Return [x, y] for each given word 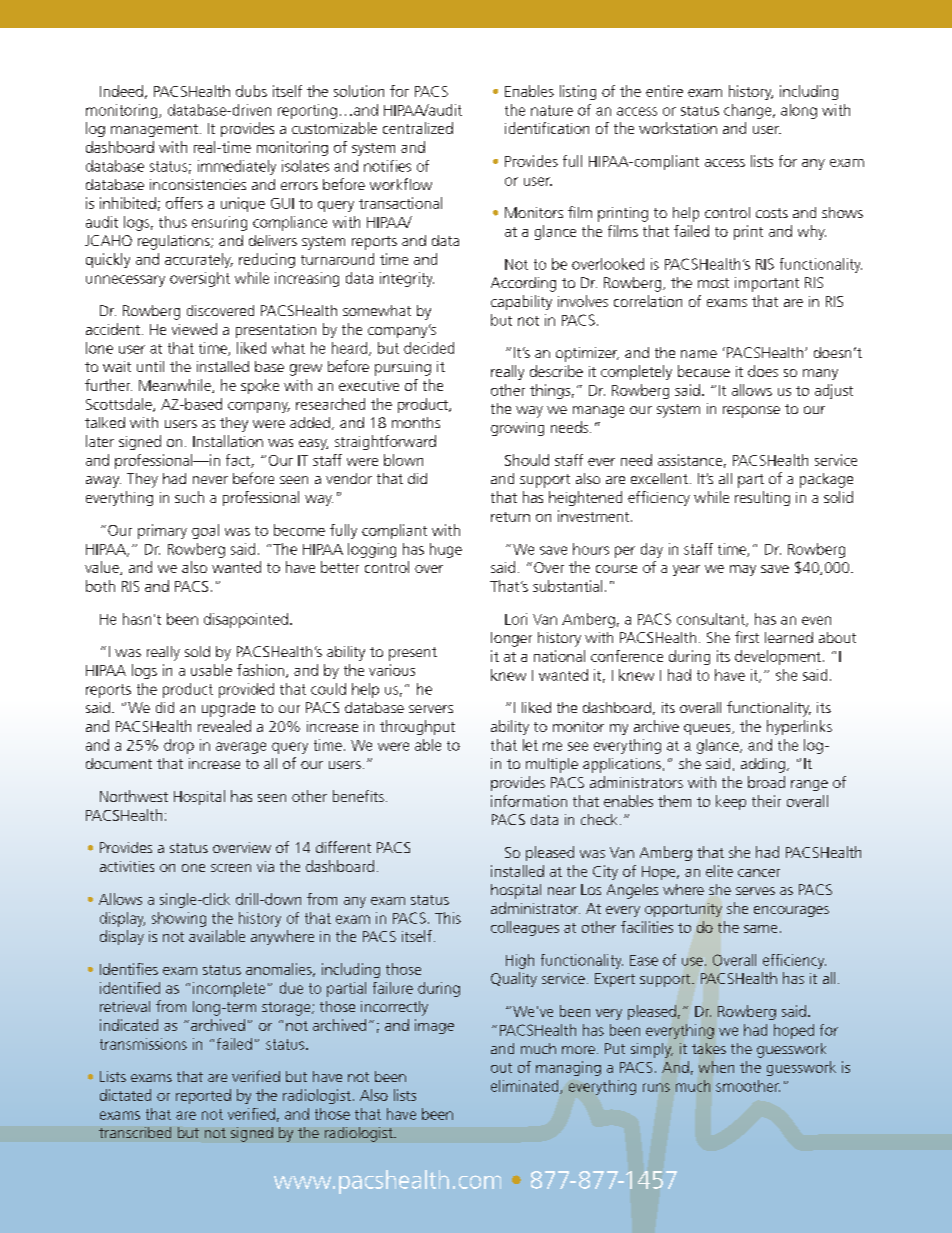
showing [179, 919]
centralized [418, 128]
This [448, 918]
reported [203, 1096]
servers [431, 709]
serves [755, 891]
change [749, 111]
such [189, 497]
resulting [762, 498]
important [767, 284]
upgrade [228, 709]
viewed [194, 329]
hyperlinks [799, 727]
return [510, 517]
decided [429, 348]
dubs [251, 91]
